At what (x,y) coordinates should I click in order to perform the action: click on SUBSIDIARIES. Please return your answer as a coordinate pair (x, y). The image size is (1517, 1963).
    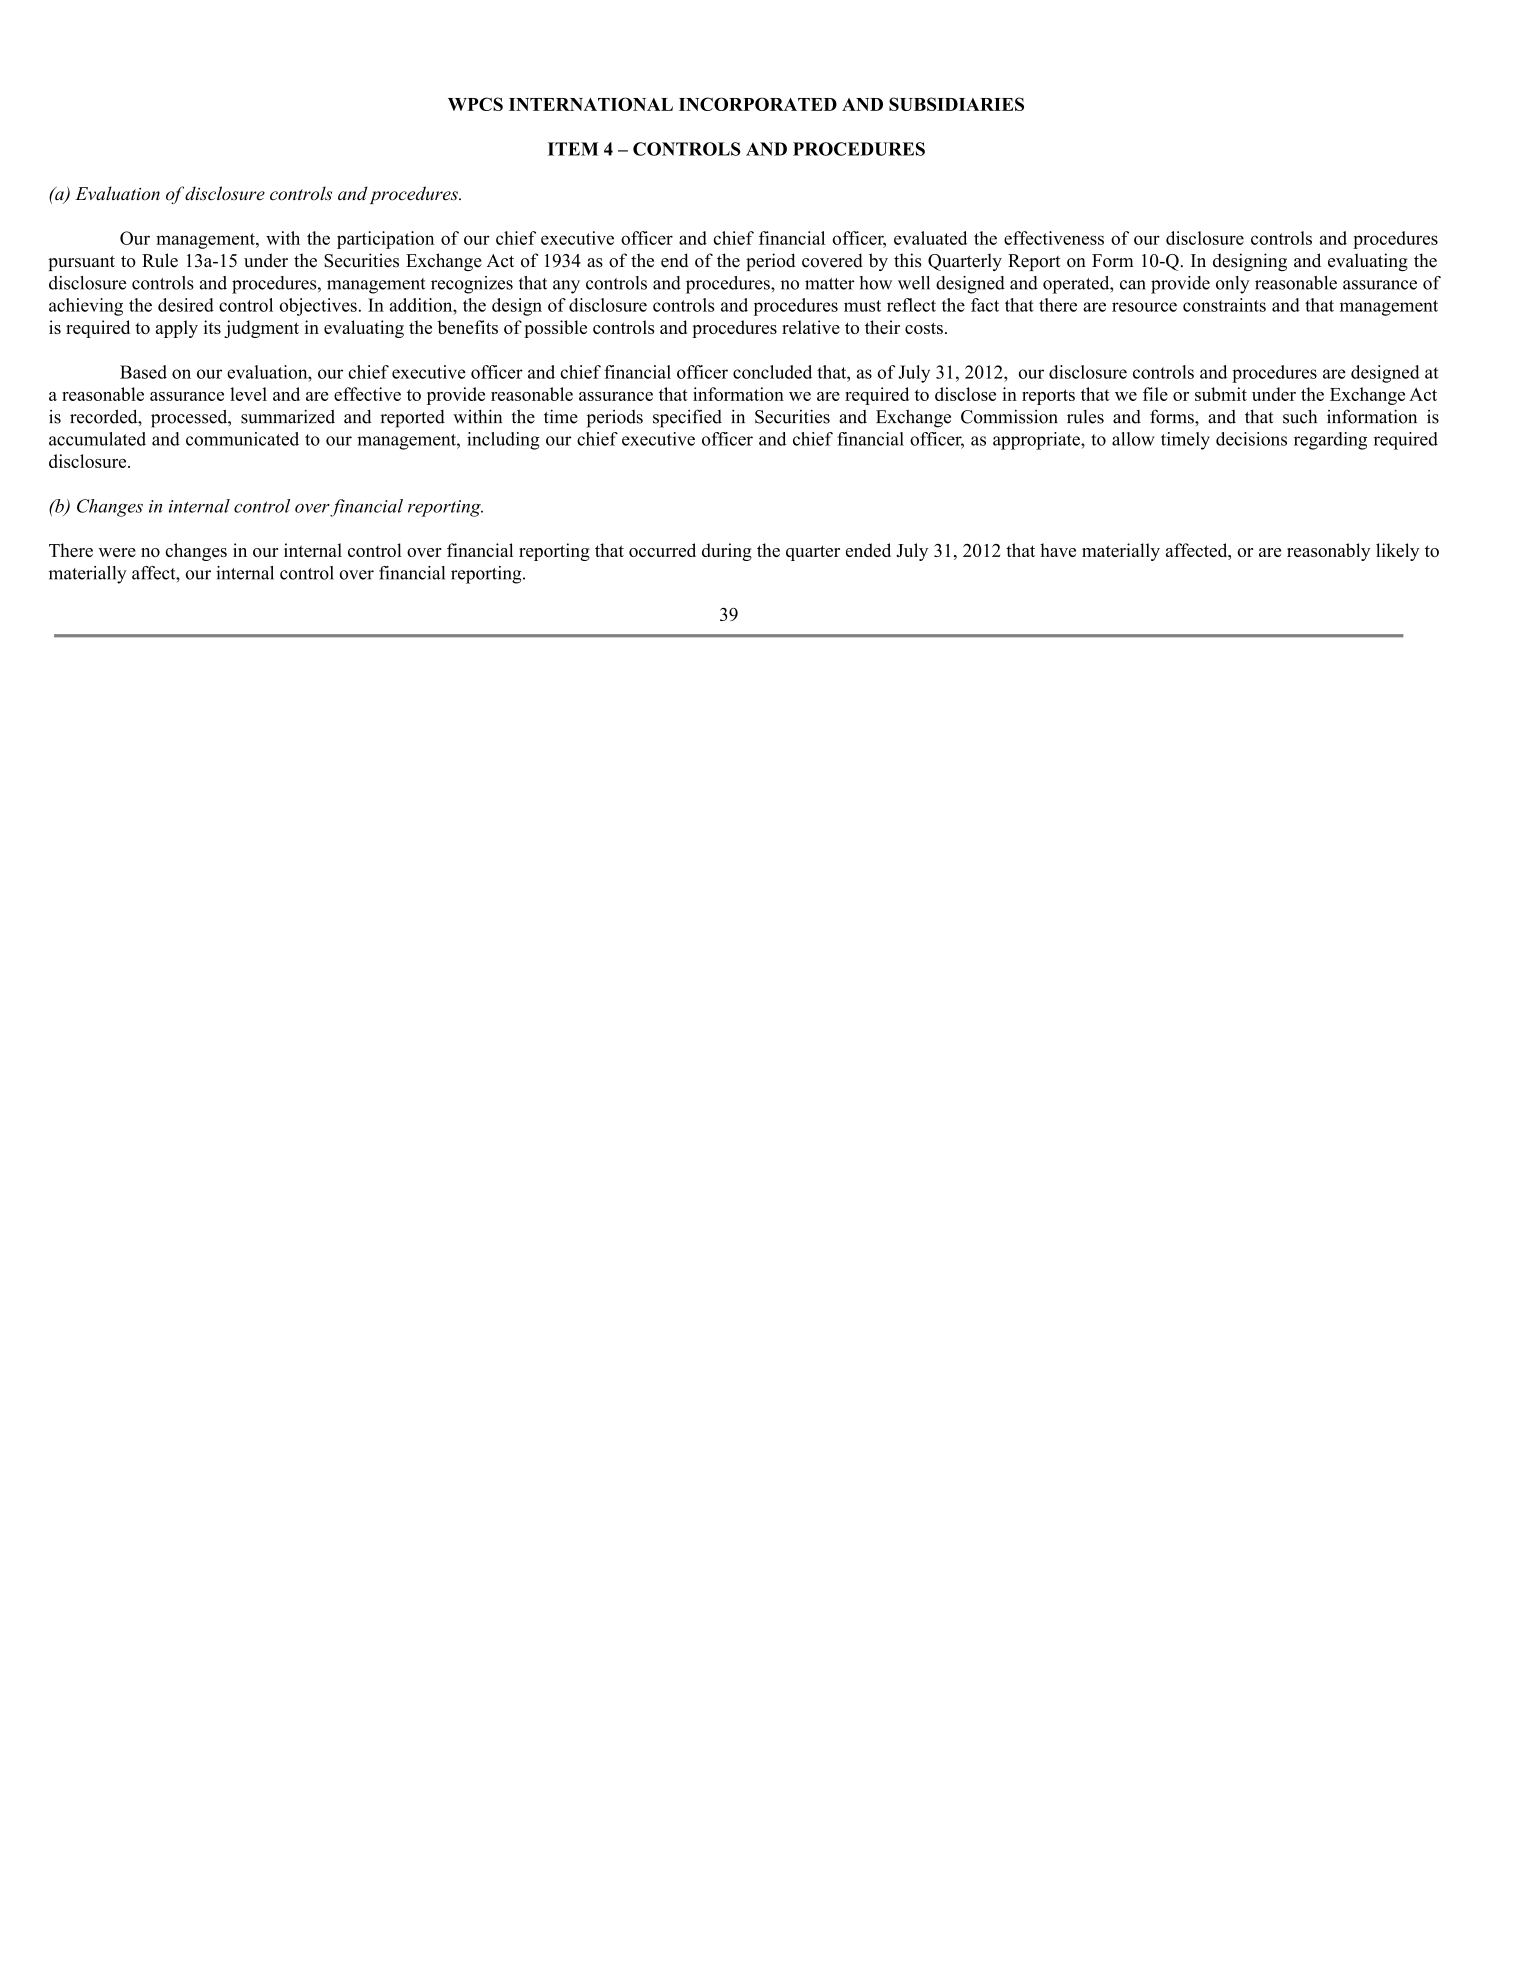
    Looking at the image, I should click on (956, 104).
